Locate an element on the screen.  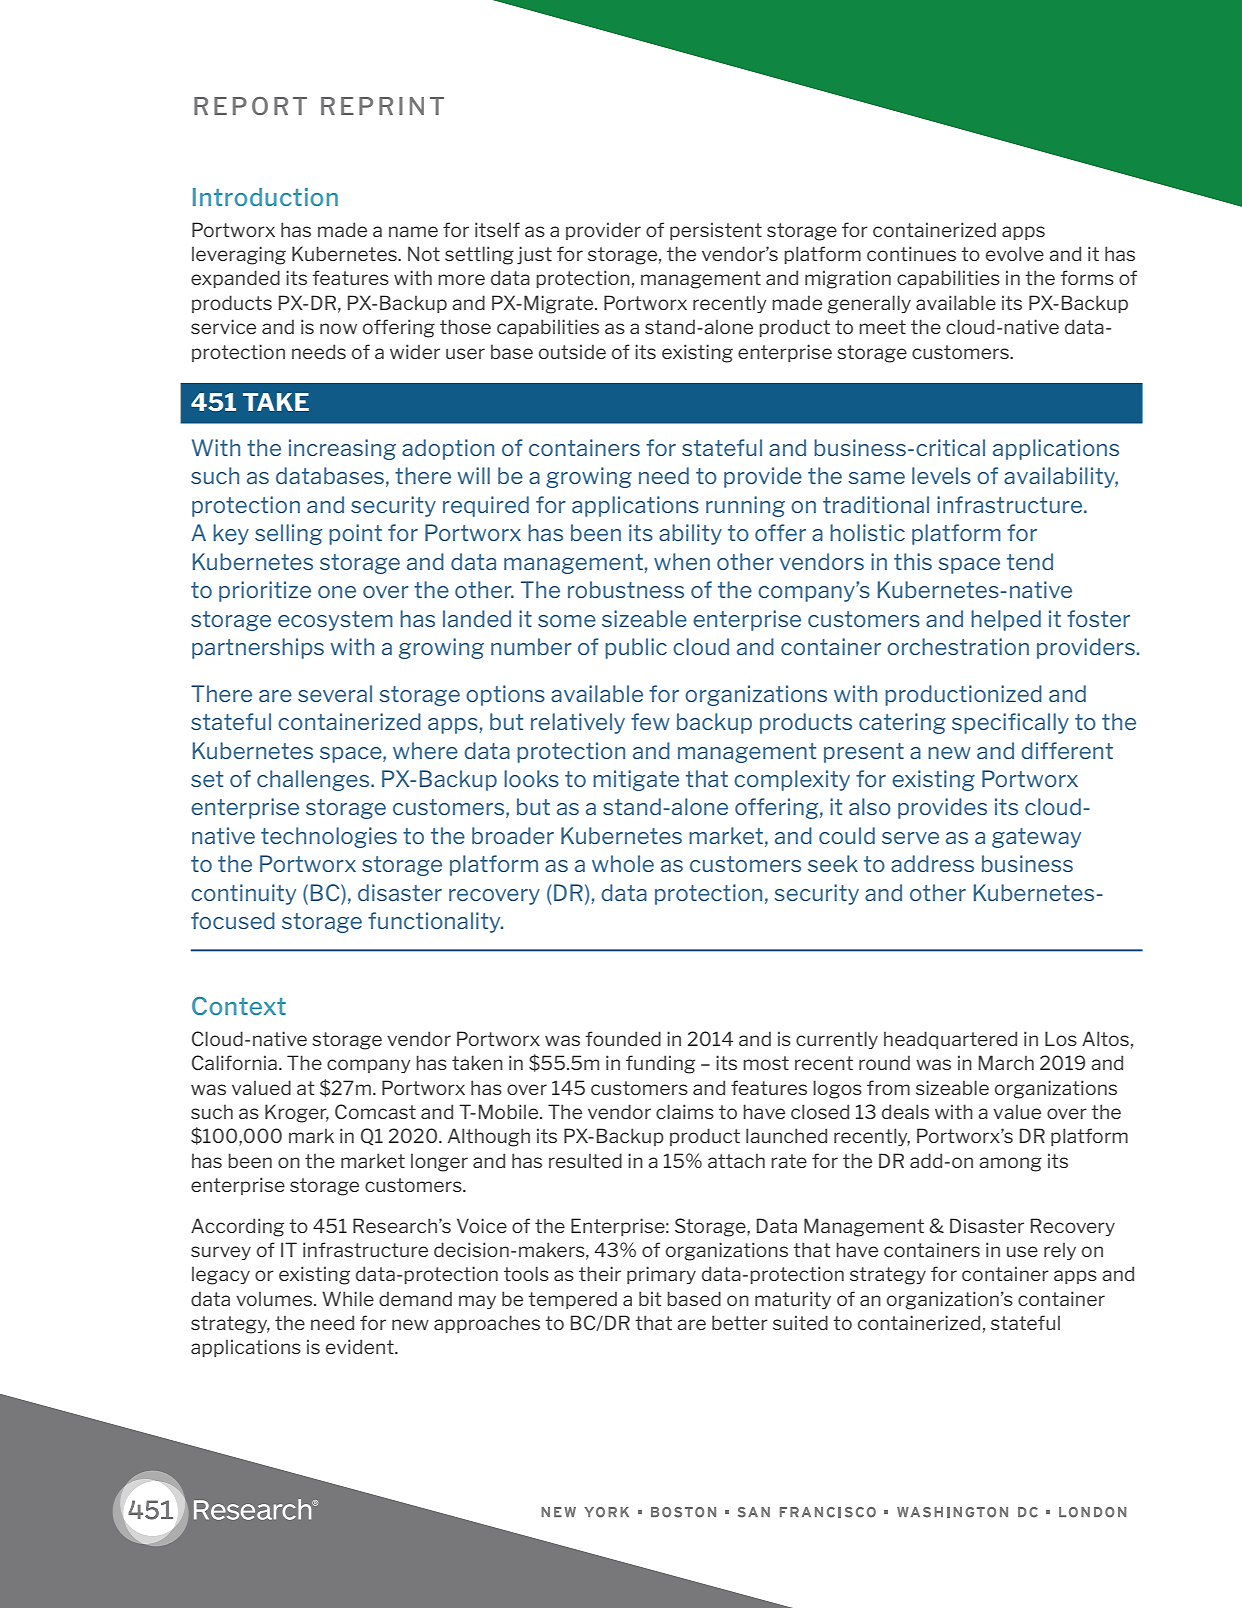
REPRINT is located at coordinates (382, 106).
